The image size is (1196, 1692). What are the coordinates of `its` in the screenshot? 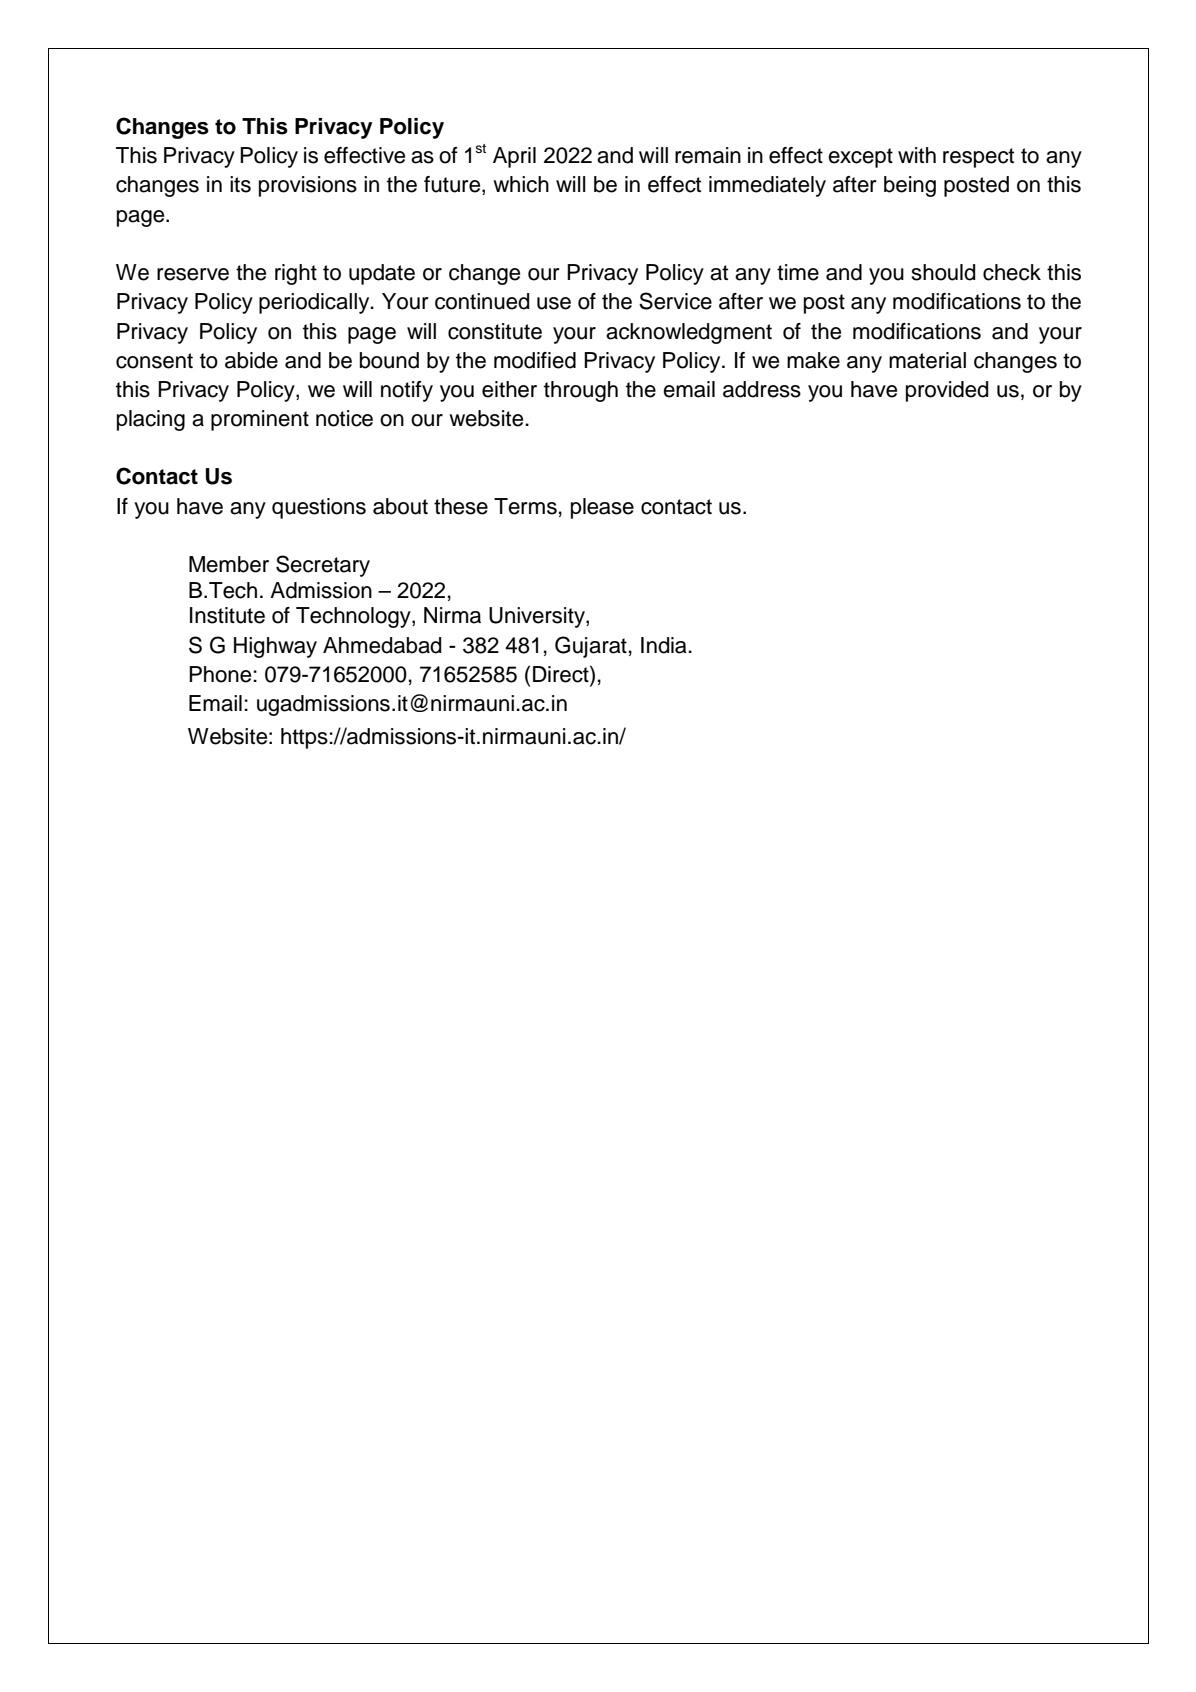 It's located at (240, 184).
